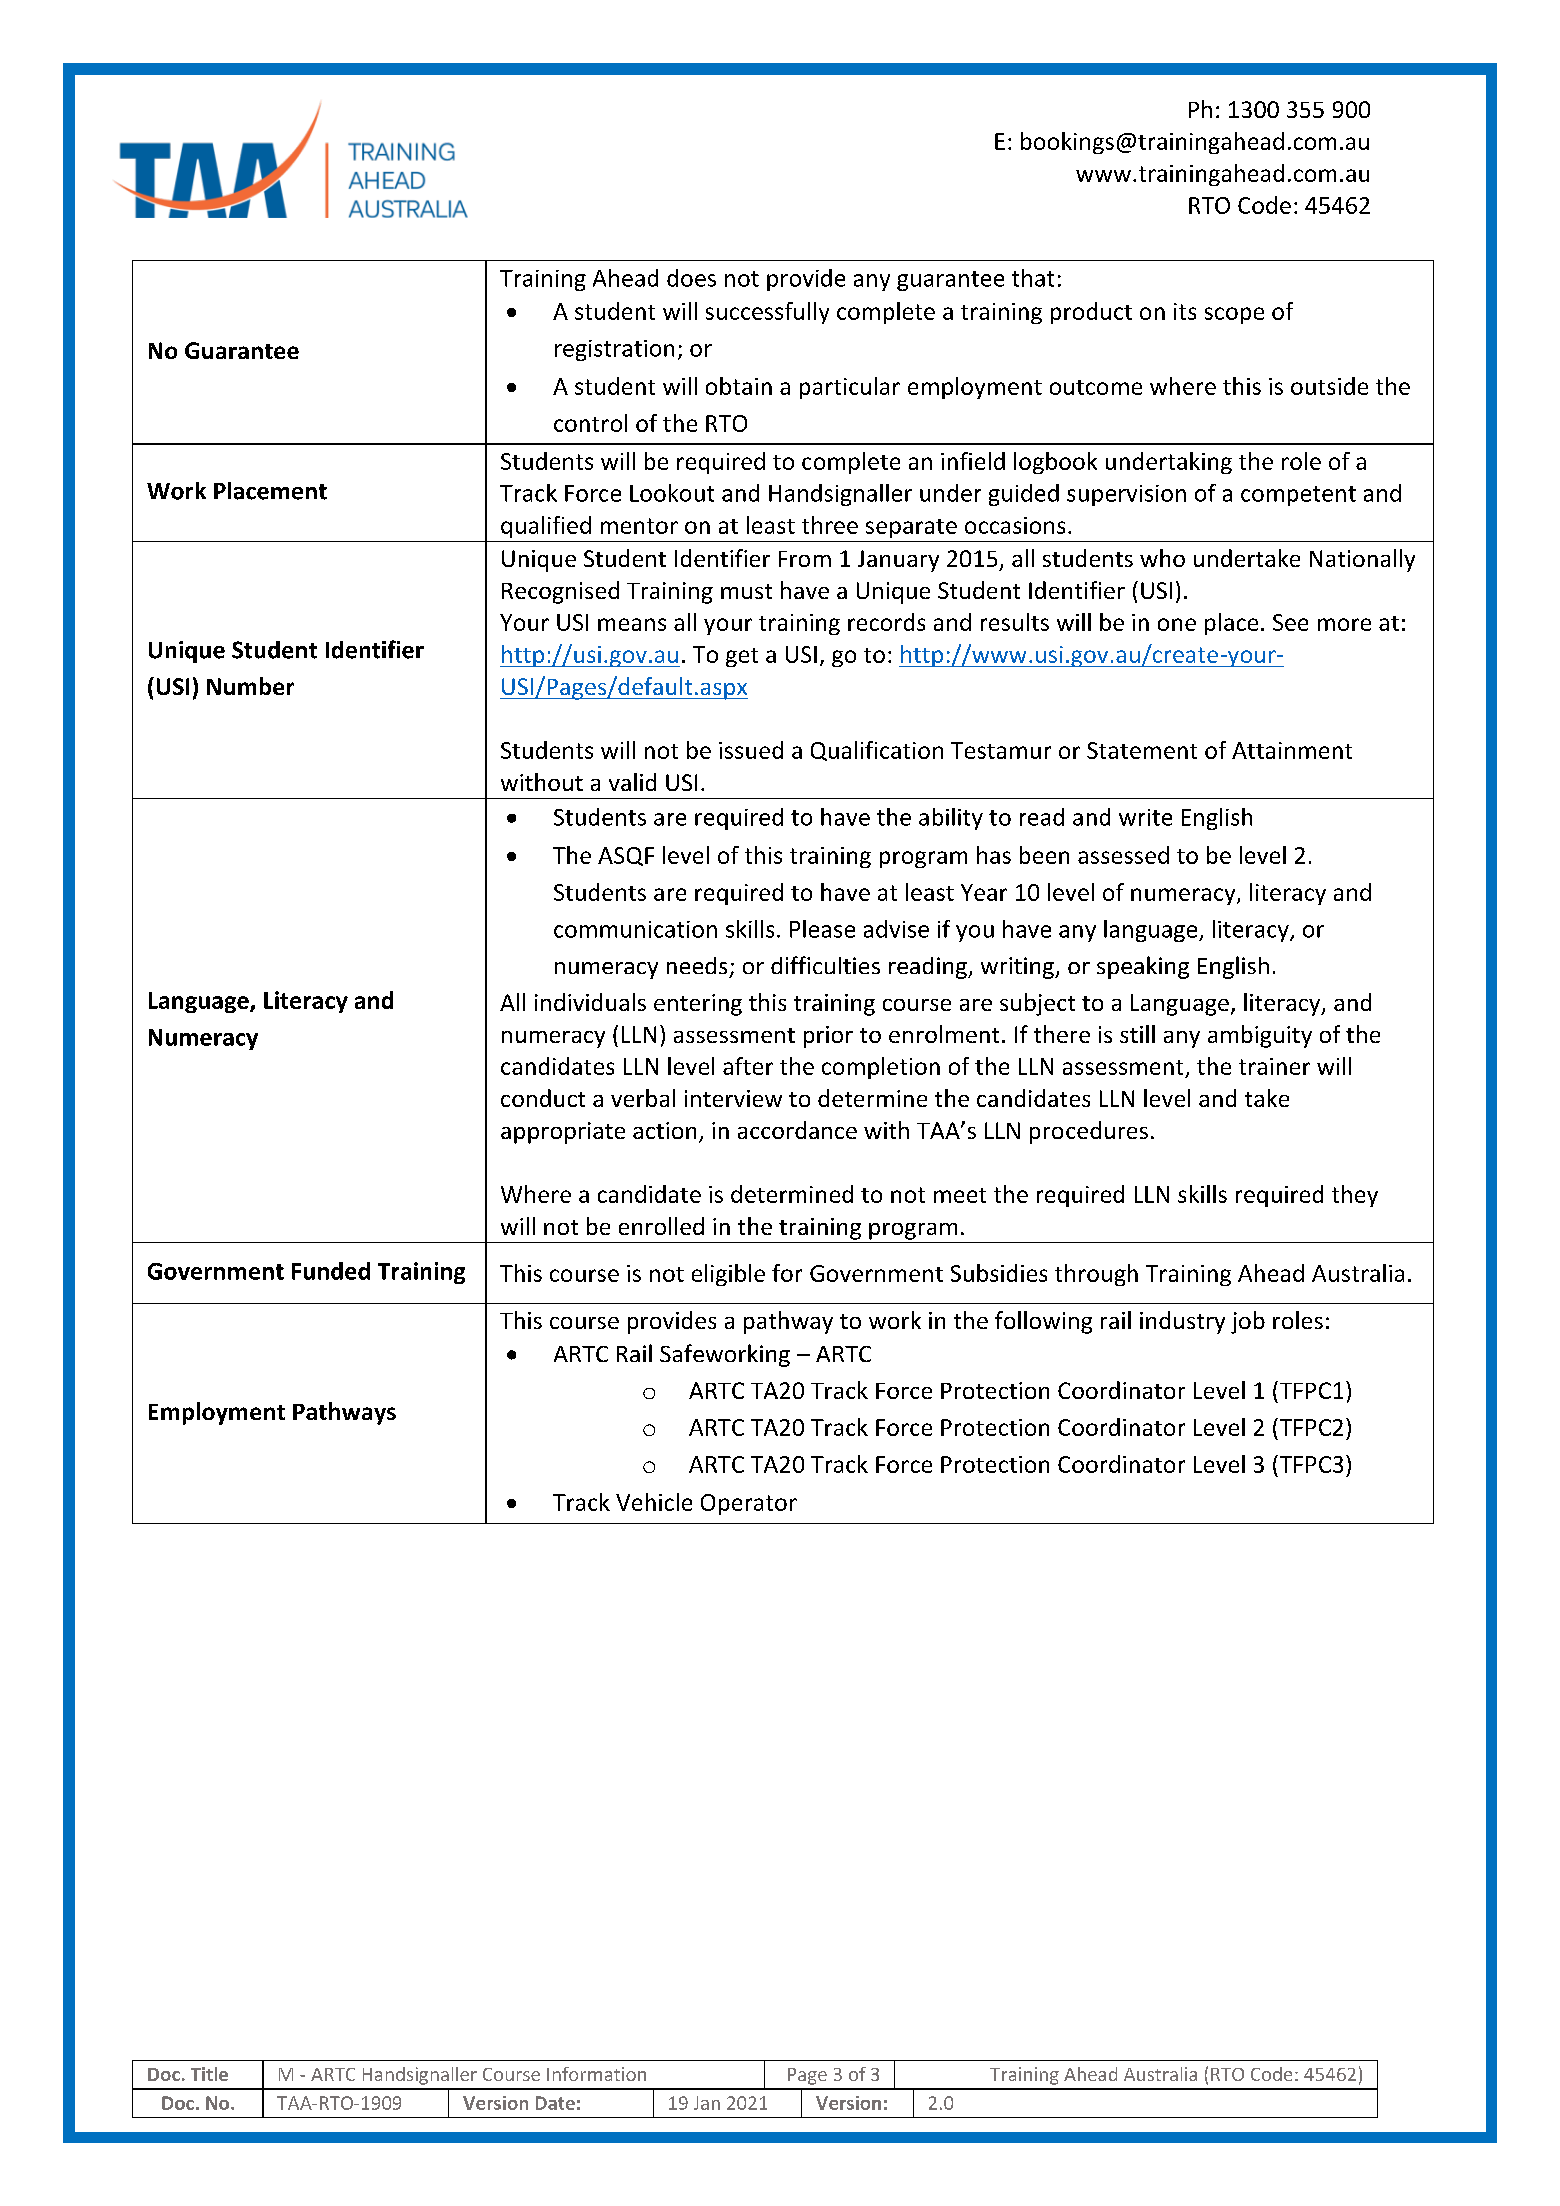 This document has height=2206, width=1560. What do you see at coordinates (749, 1504) in the document?
I see `Operator` at bounding box center [749, 1504].
